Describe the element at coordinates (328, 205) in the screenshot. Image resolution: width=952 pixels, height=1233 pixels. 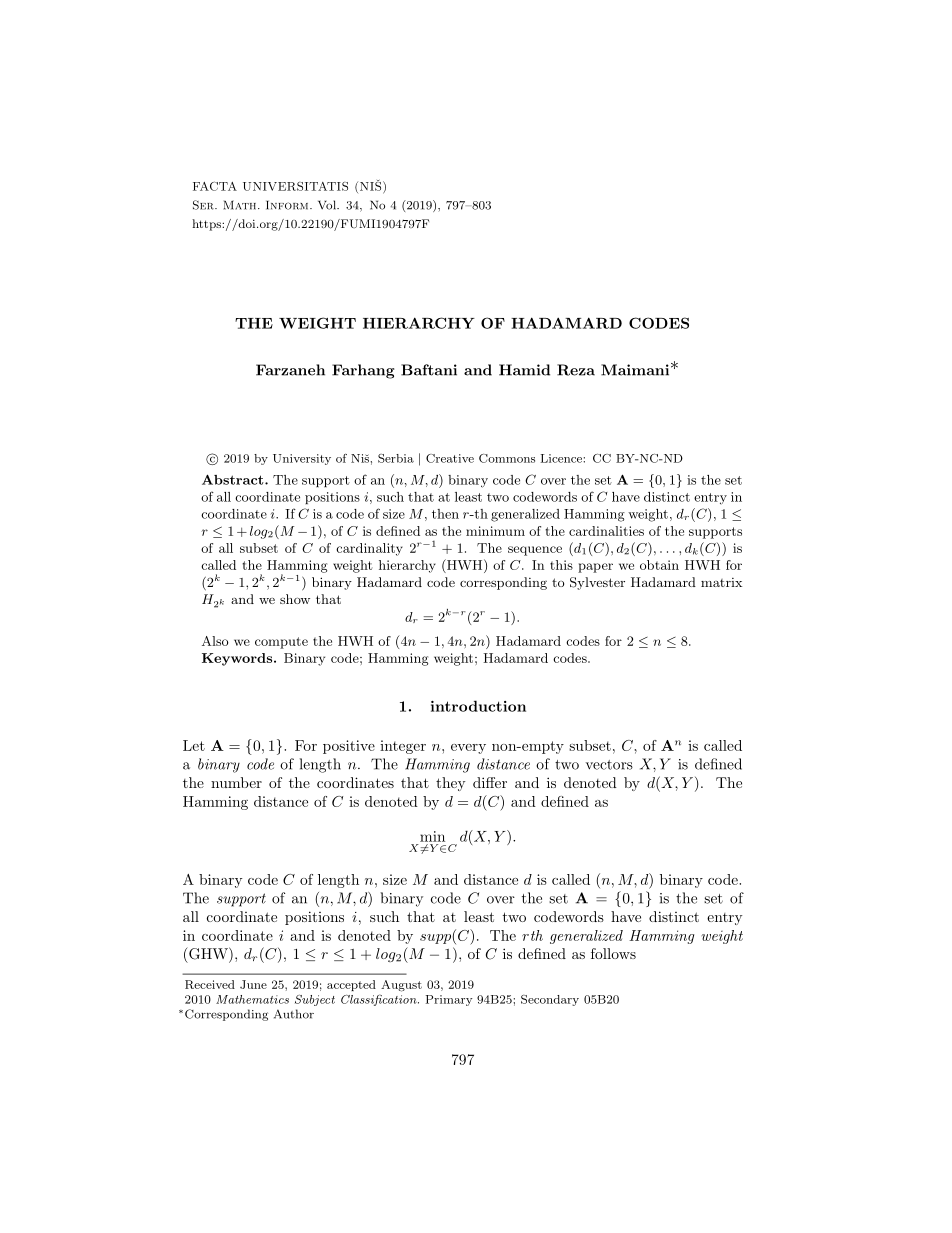
I see `Vol` at that location.
